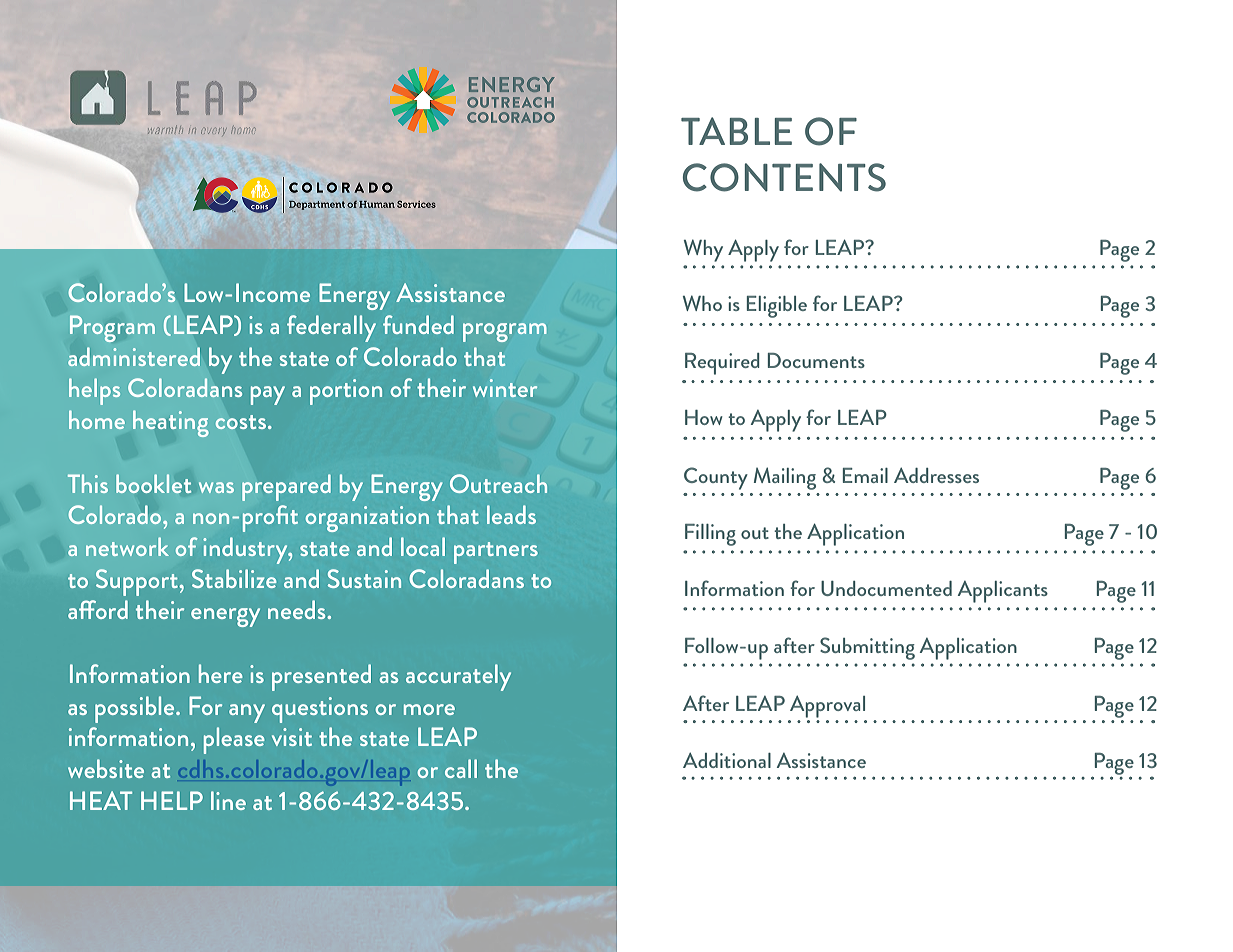 This image has height=952, width=1233. I want to click on federally, so click(331, 328).
